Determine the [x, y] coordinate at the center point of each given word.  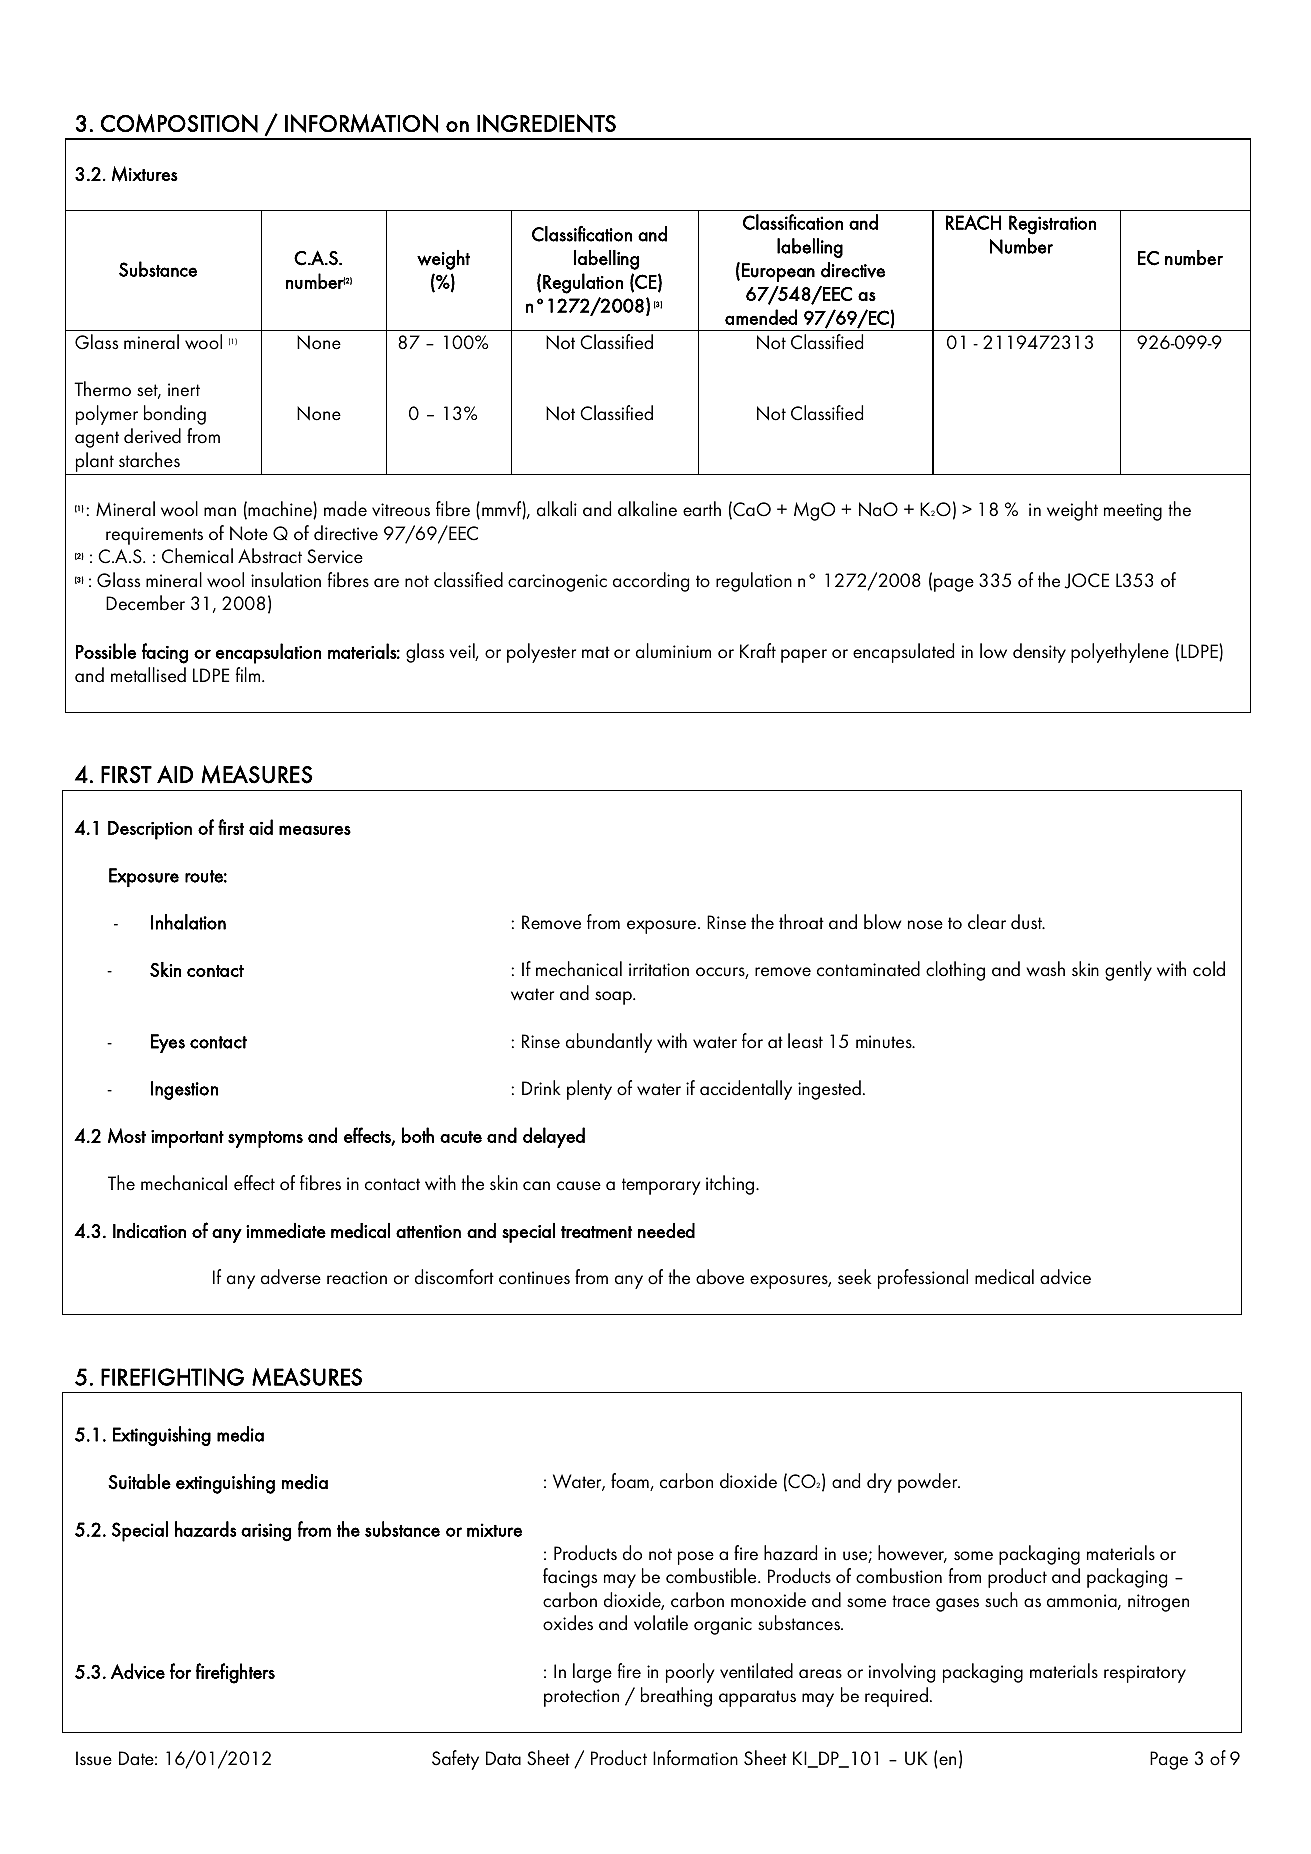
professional [923, 1279]
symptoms [265, 1139]
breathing [676, 1697]
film [249, 674]
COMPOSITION [179, 123]
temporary [661, 1186]
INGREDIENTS [546, 123]
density [1039, 653]
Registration [1052, 225]
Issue [94, 1758]
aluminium [673, 651]
